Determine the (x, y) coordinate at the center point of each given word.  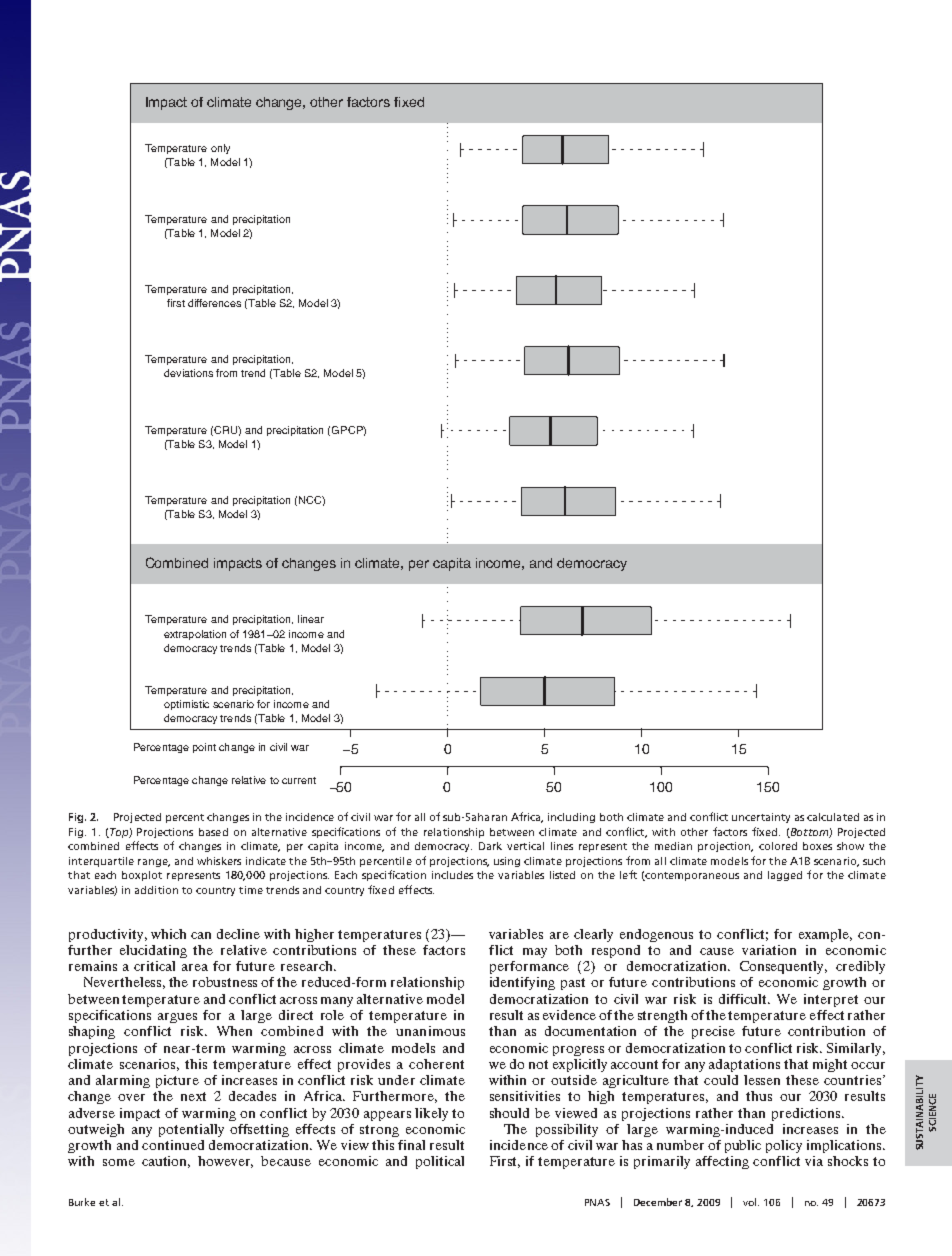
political (440, 1162)
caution (166, 1162)
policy (784, 1146)
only (220, 149)
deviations (188, 373)
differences (214, 303)
